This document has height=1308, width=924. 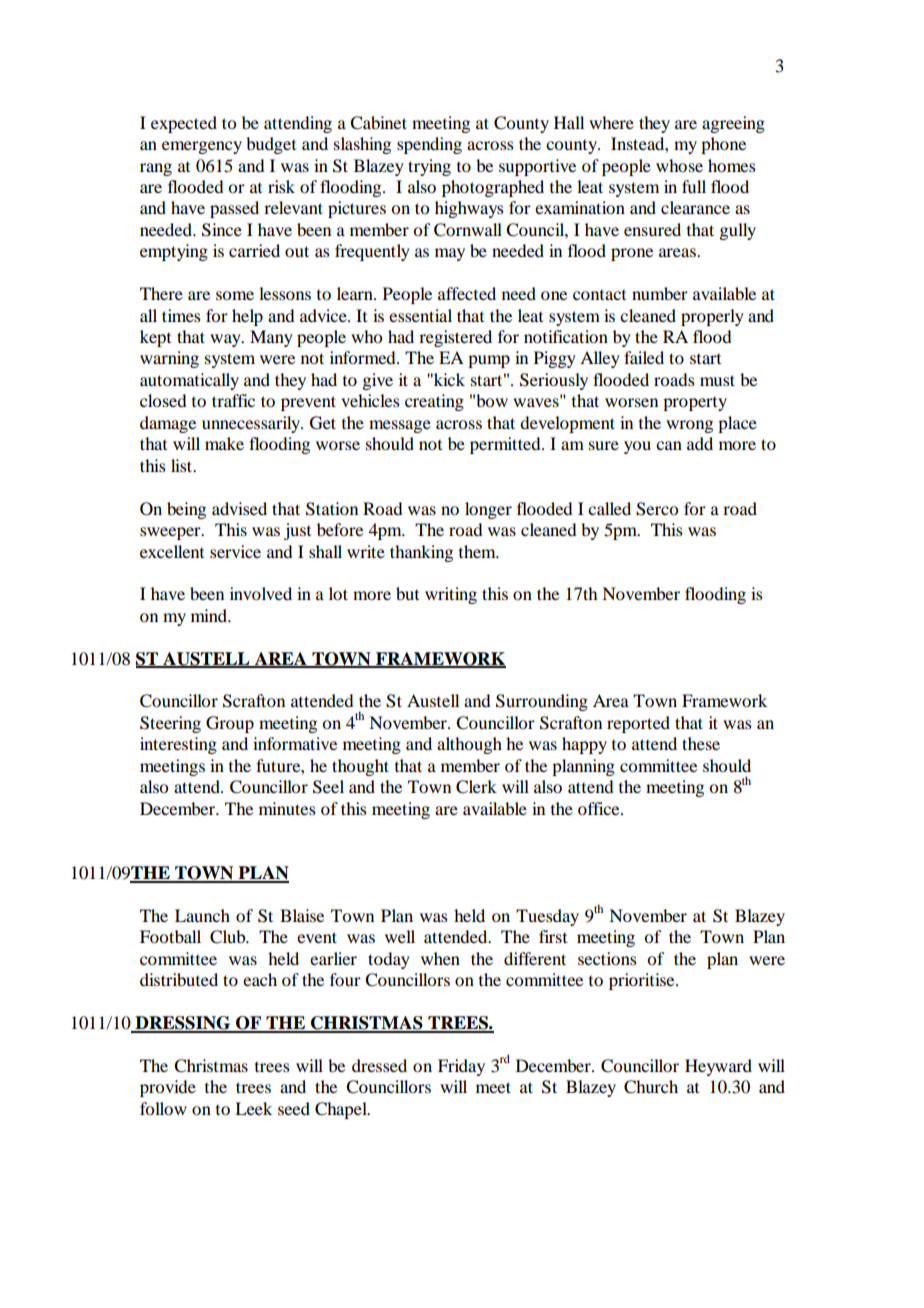 What do you see at coordinates (451, 595) in the document?
I see `writing` at bounding box center [451, 595].
